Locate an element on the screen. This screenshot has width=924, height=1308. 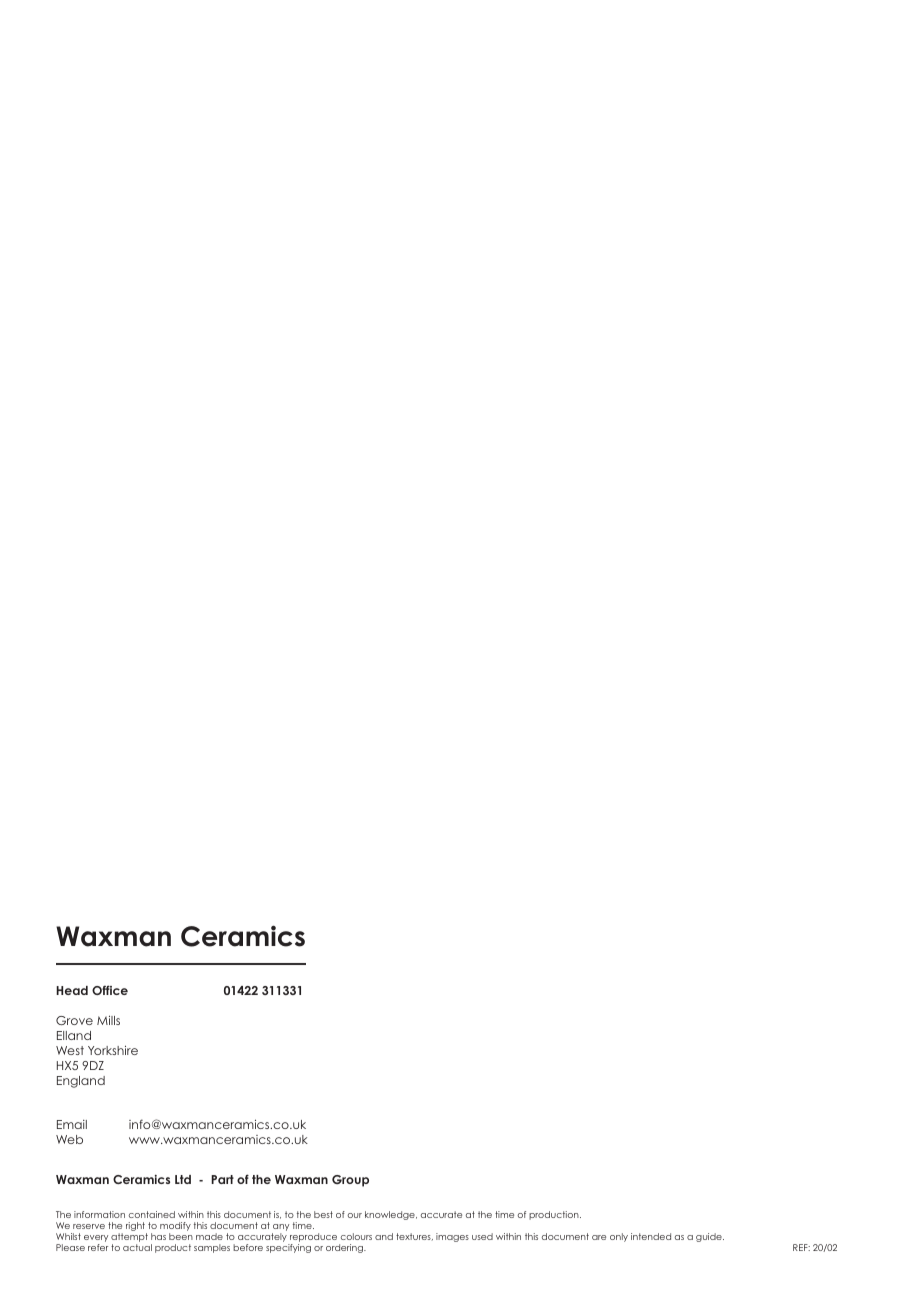
attempt is located at coordinates (129, 1239).
